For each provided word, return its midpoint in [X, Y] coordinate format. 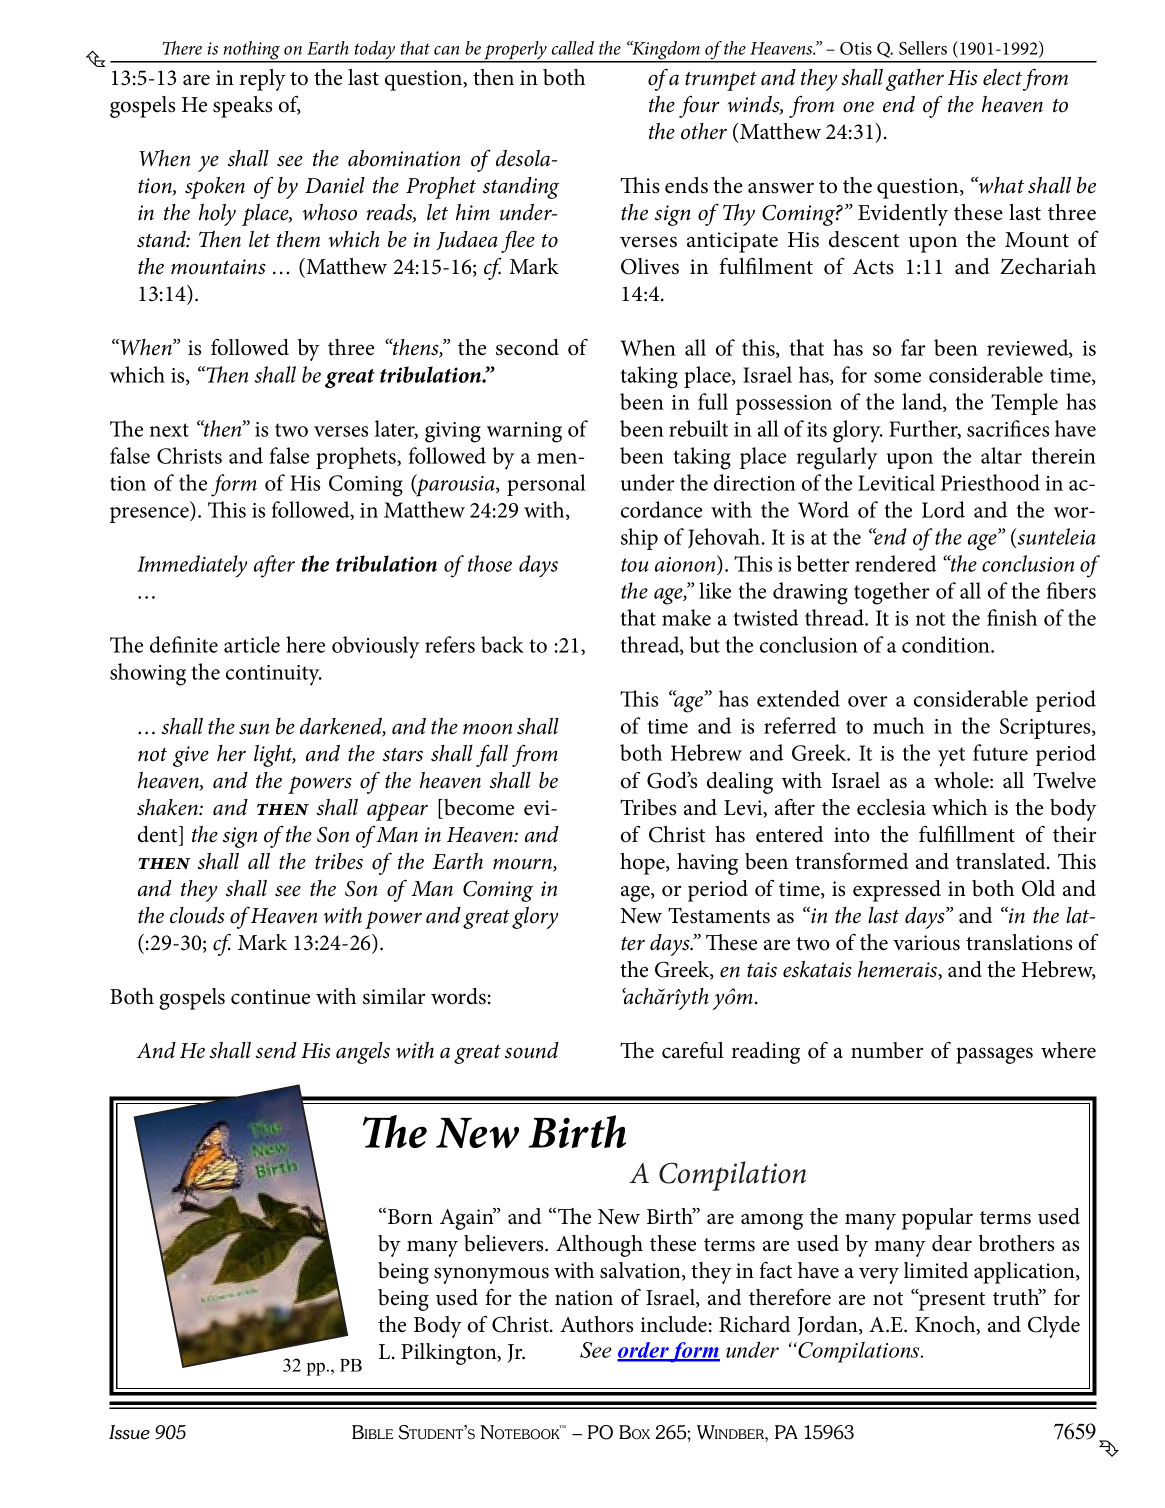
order [643, 1351]
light [275, 756]
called [573, 48]
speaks [242, 107]
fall [492, 756]
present [951, 1301]
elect [1002, 77]
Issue [129, 1432]
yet [951, 757]
